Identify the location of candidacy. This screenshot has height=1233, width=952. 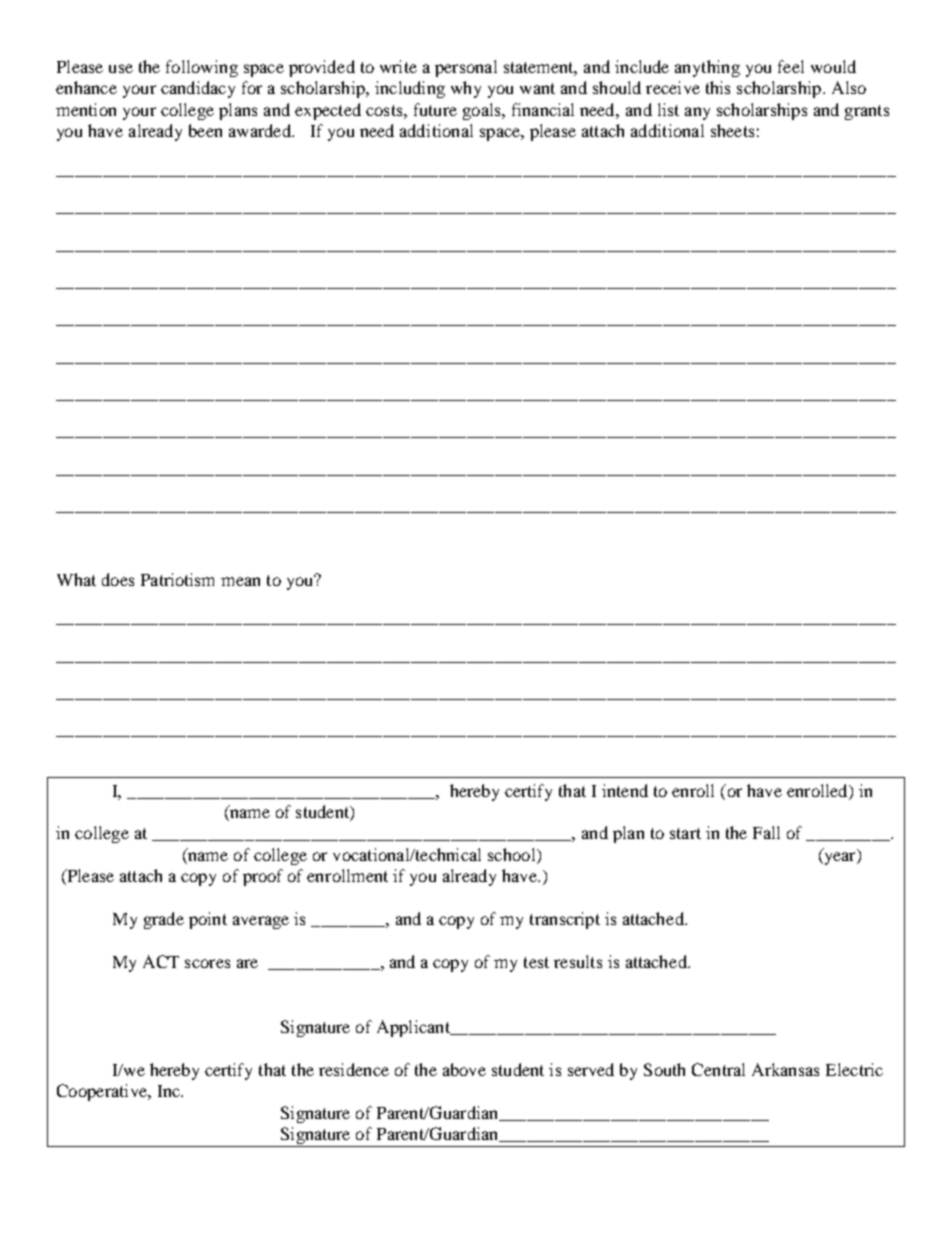
(198, 89).
